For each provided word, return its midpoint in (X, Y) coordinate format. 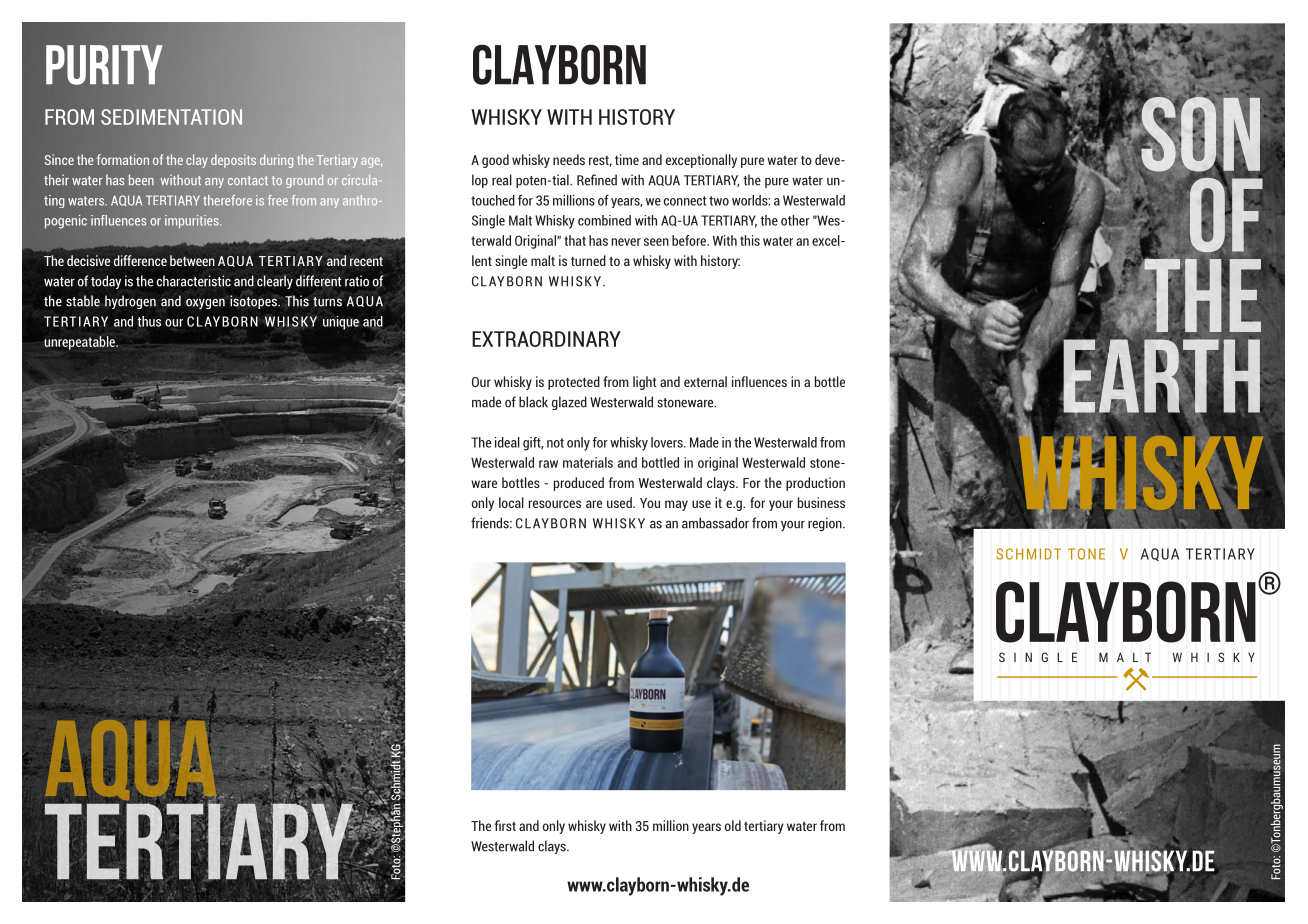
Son (1200, 134)
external (705, 381)
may (676, 505)
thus (149, 321)
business (821, 502)
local (511, 502)
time (627, 159)
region (826, 524)
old (733, 825)
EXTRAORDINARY (546, 339)
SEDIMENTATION (171, 117)
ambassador (715, 523)
